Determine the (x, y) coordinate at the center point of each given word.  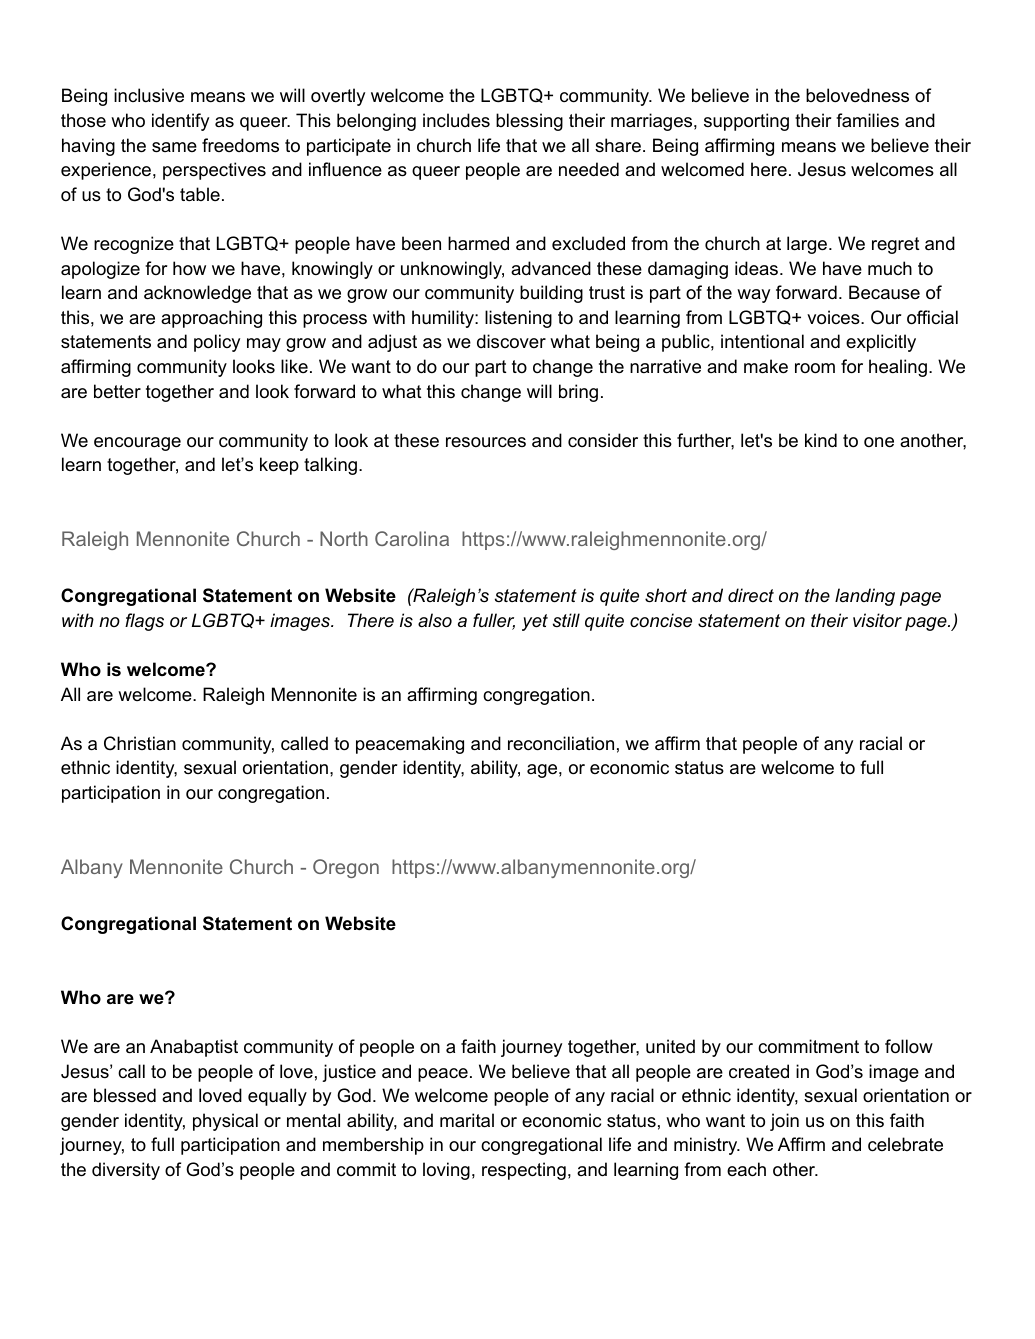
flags (144, 622)
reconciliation (561, 743)
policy (217, 343)
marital (467, 1120)
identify (180, 122)
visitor (877, 620)
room (815, 368)
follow (909, 1046)
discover (511, 341)
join (784, 1122)
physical (225, 1122)
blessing (529, 122)
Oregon (346, 868)
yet (535, 622)
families (867, 120)
